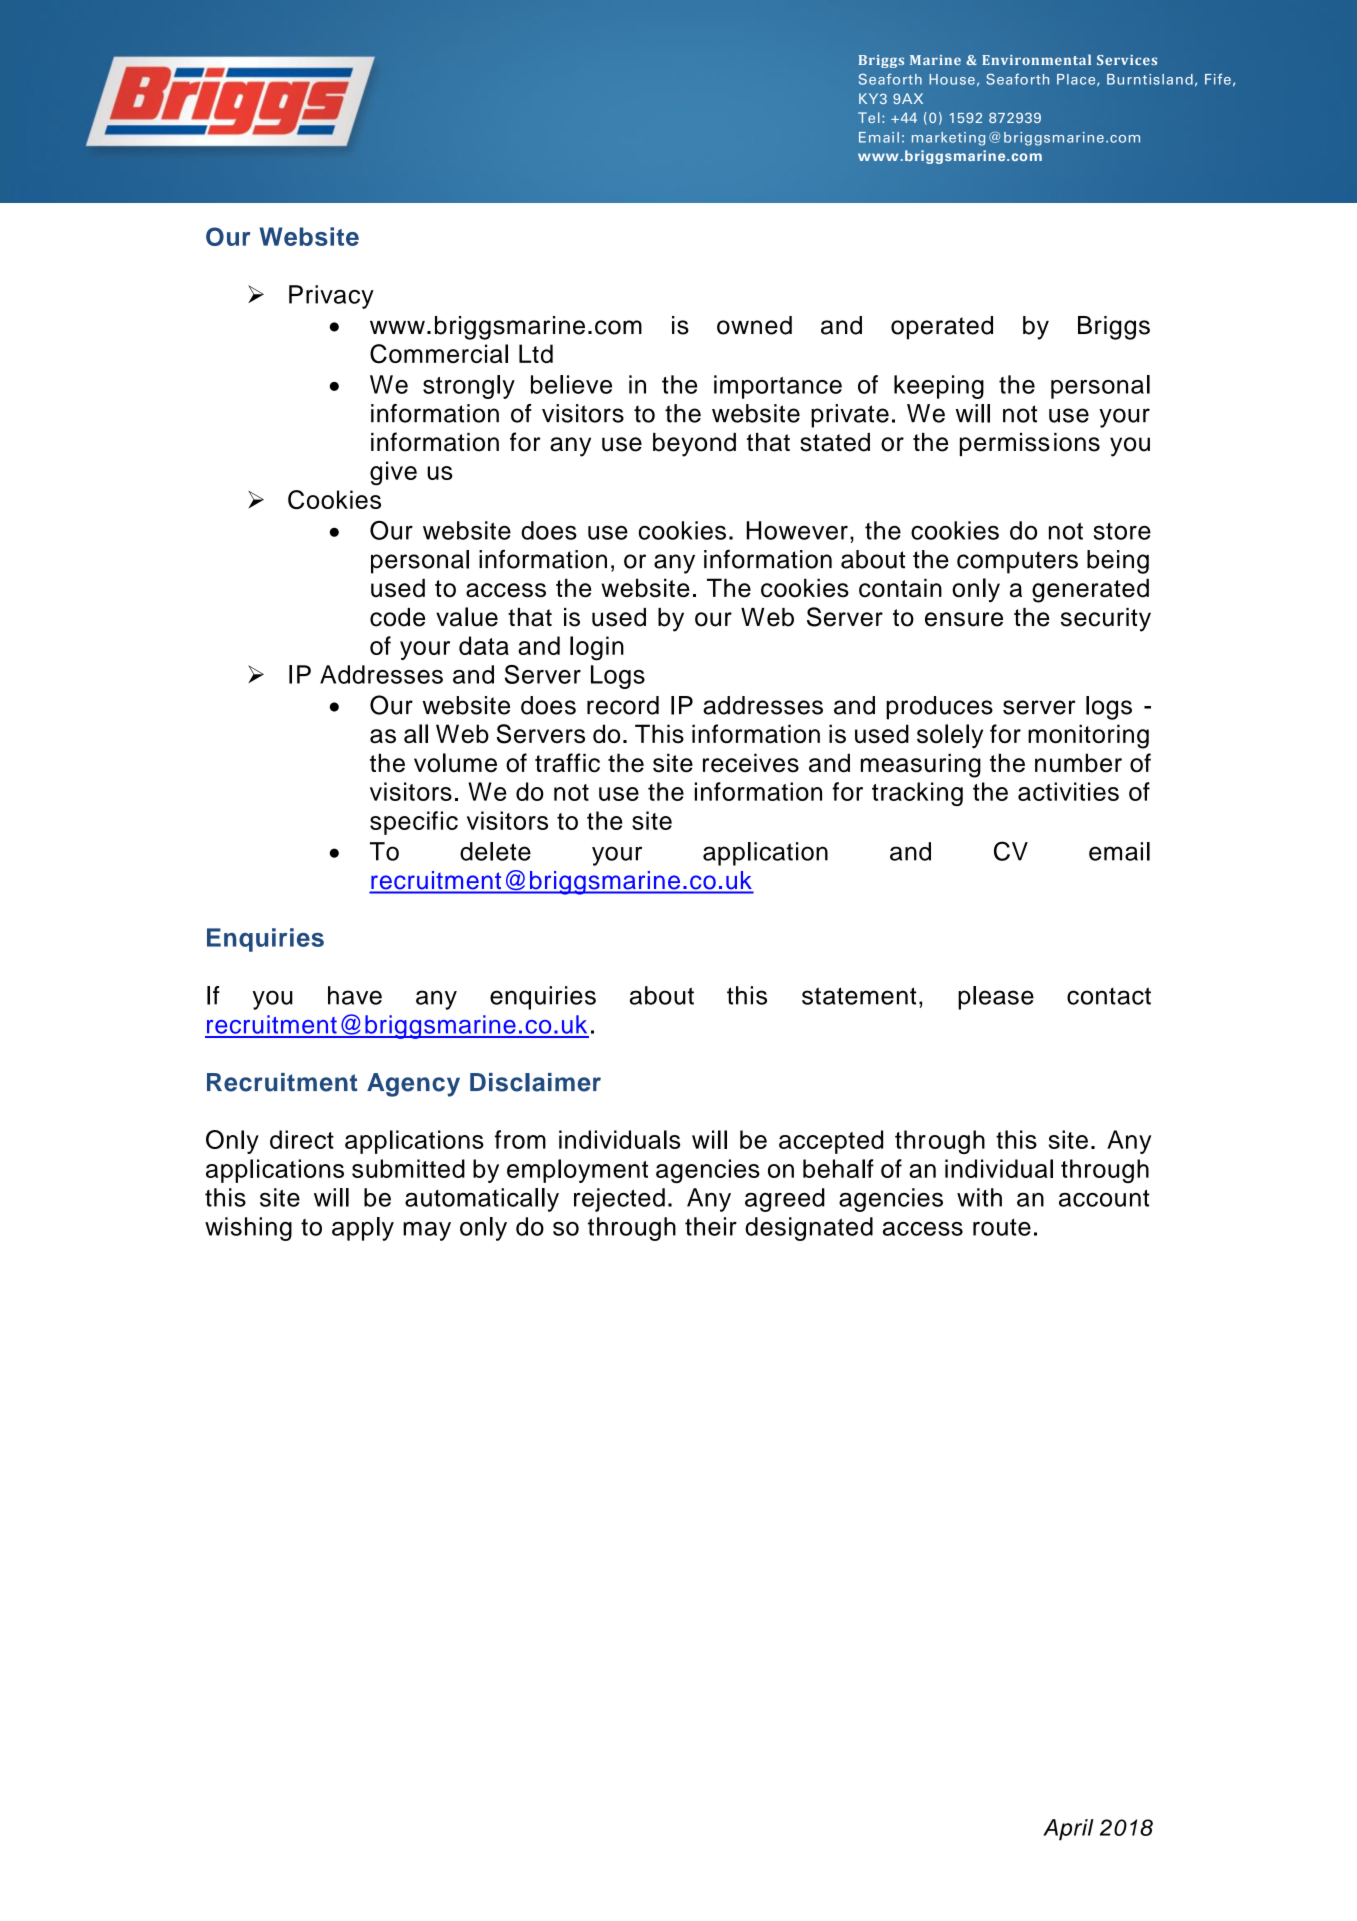  Describe the element at coordinates (1068, 1830) in the screenshot. I see `April` at that location.
